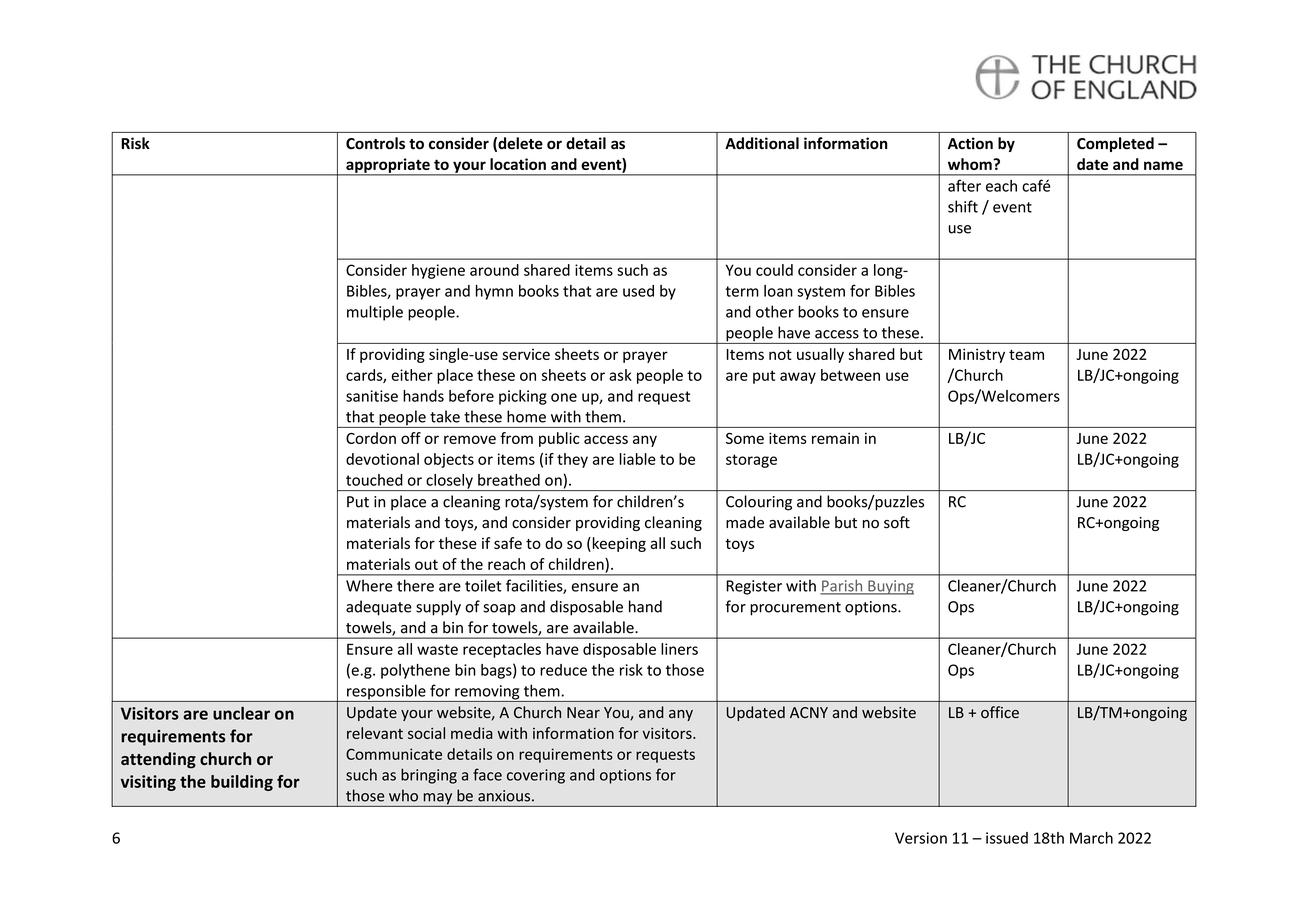 The height and width of the screenshot is (924, 1308). What do you see at coordinates (679, 649) in the screenshot?
I see `liners` at bounding box center [679, 649].
